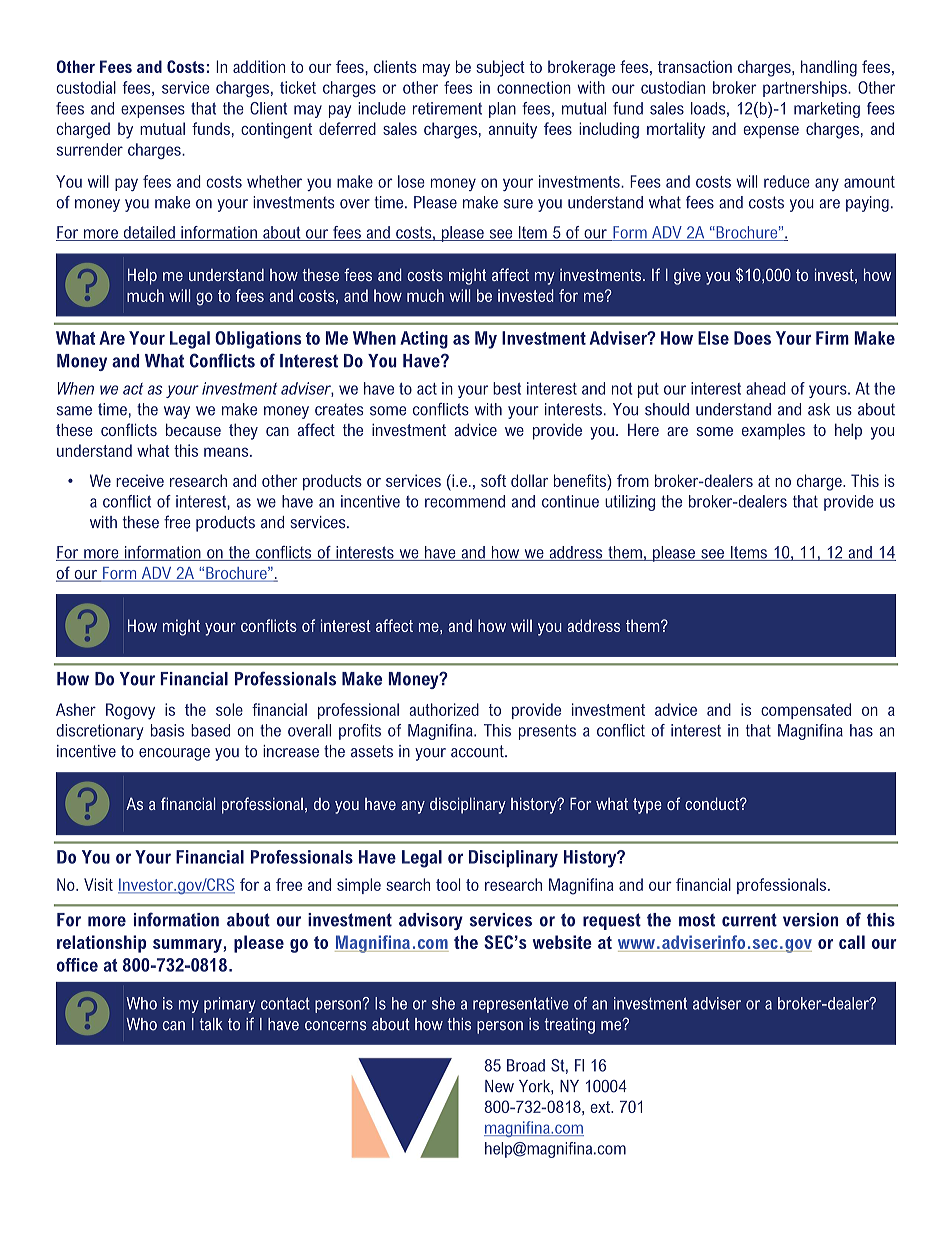  Describe the element at coordinates (806, 89) in the document. I see `partnerships` at that location.
